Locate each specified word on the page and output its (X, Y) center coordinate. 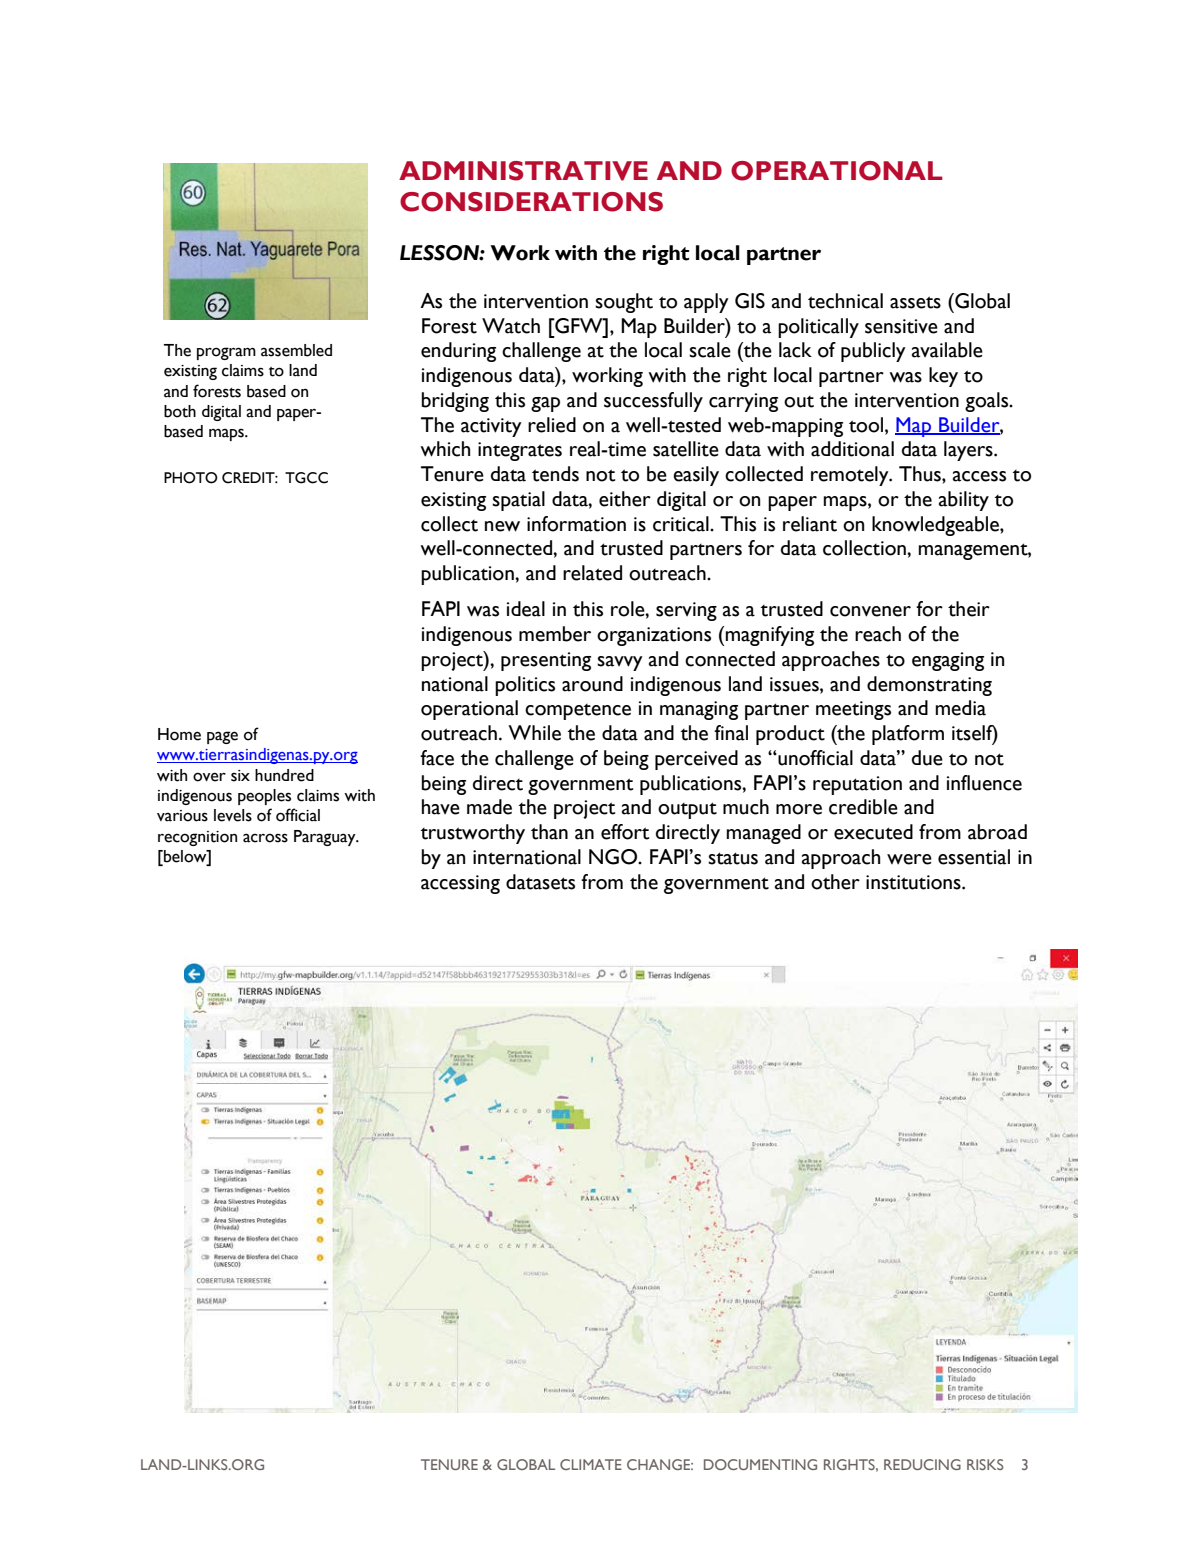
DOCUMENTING (760, 1464)
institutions (914, 882)
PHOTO (191, 478)
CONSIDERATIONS (531, 202)
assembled (296, 350)
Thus (921, 474)
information (576, 524)
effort (625, 832)
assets (915, 302)
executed (873, 832)
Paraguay (326, 838)
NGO (614, 857)
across (265, 838)
